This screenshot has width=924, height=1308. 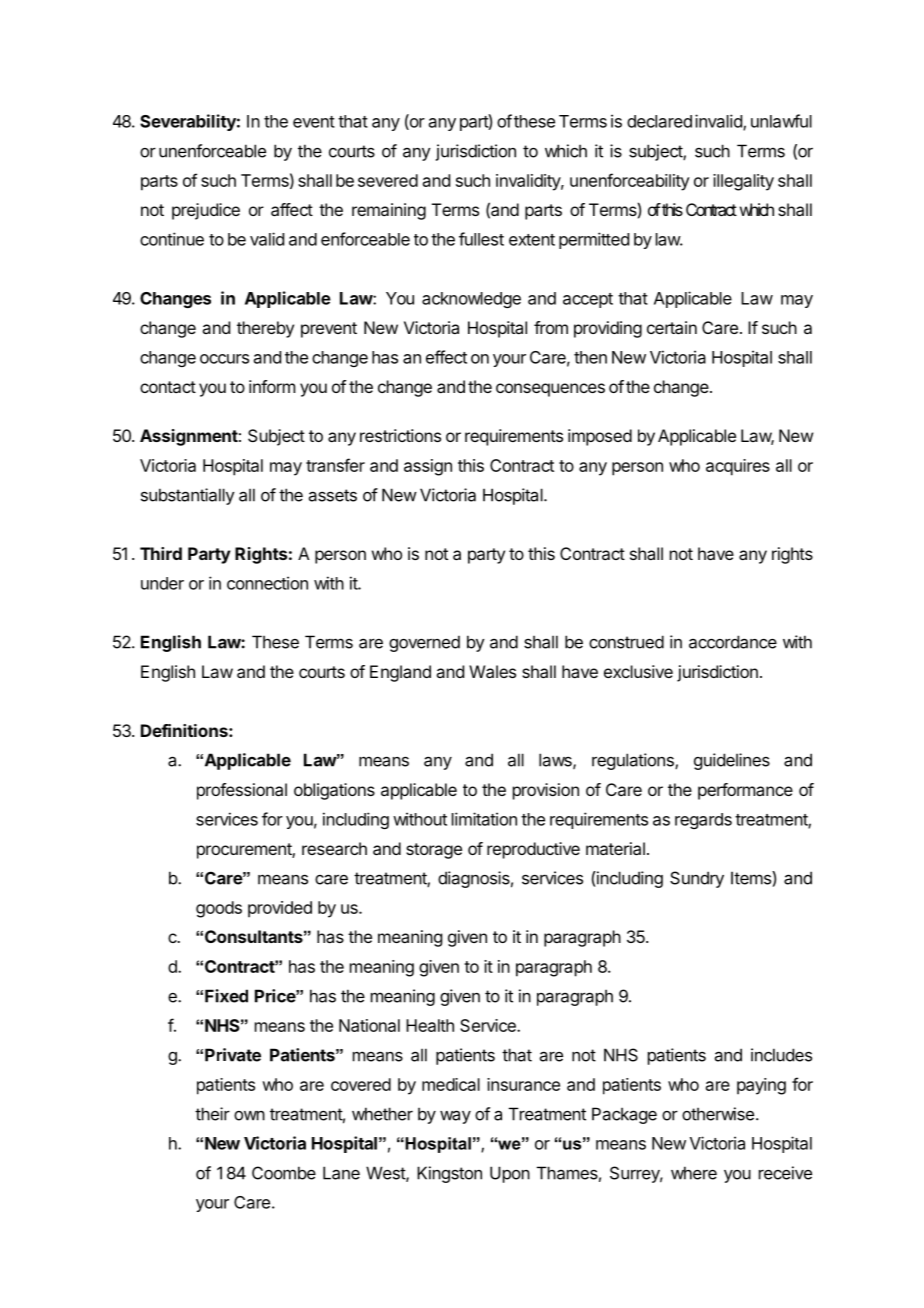 What do you see at coordinates (188, 496) in the screenshot?
I see `substantially` at bounding box center [188, 496].
